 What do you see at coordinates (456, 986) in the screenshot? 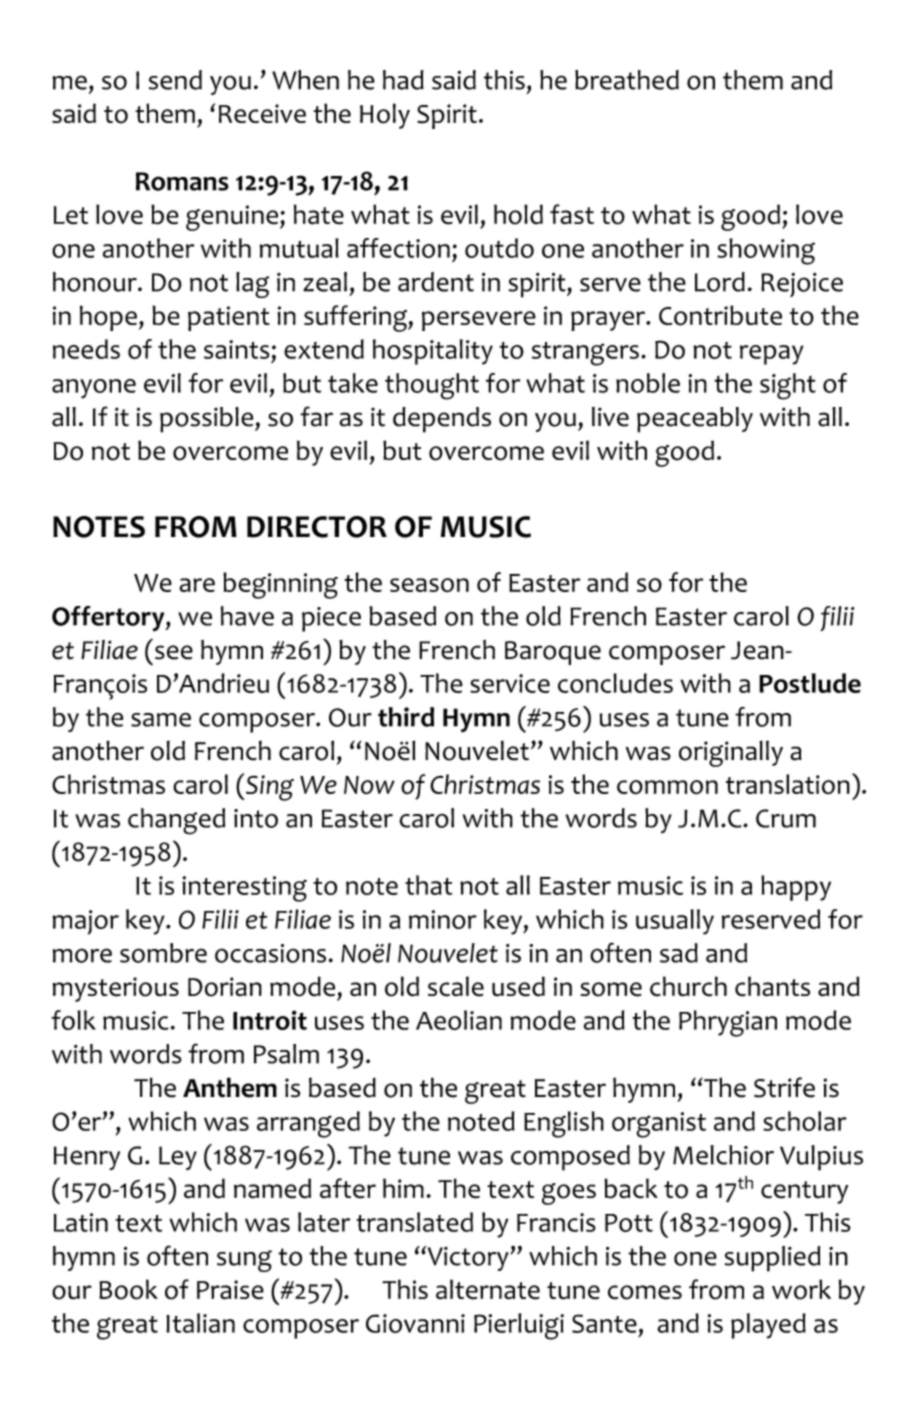
I see `scale` at bounding box center [456, 986].
